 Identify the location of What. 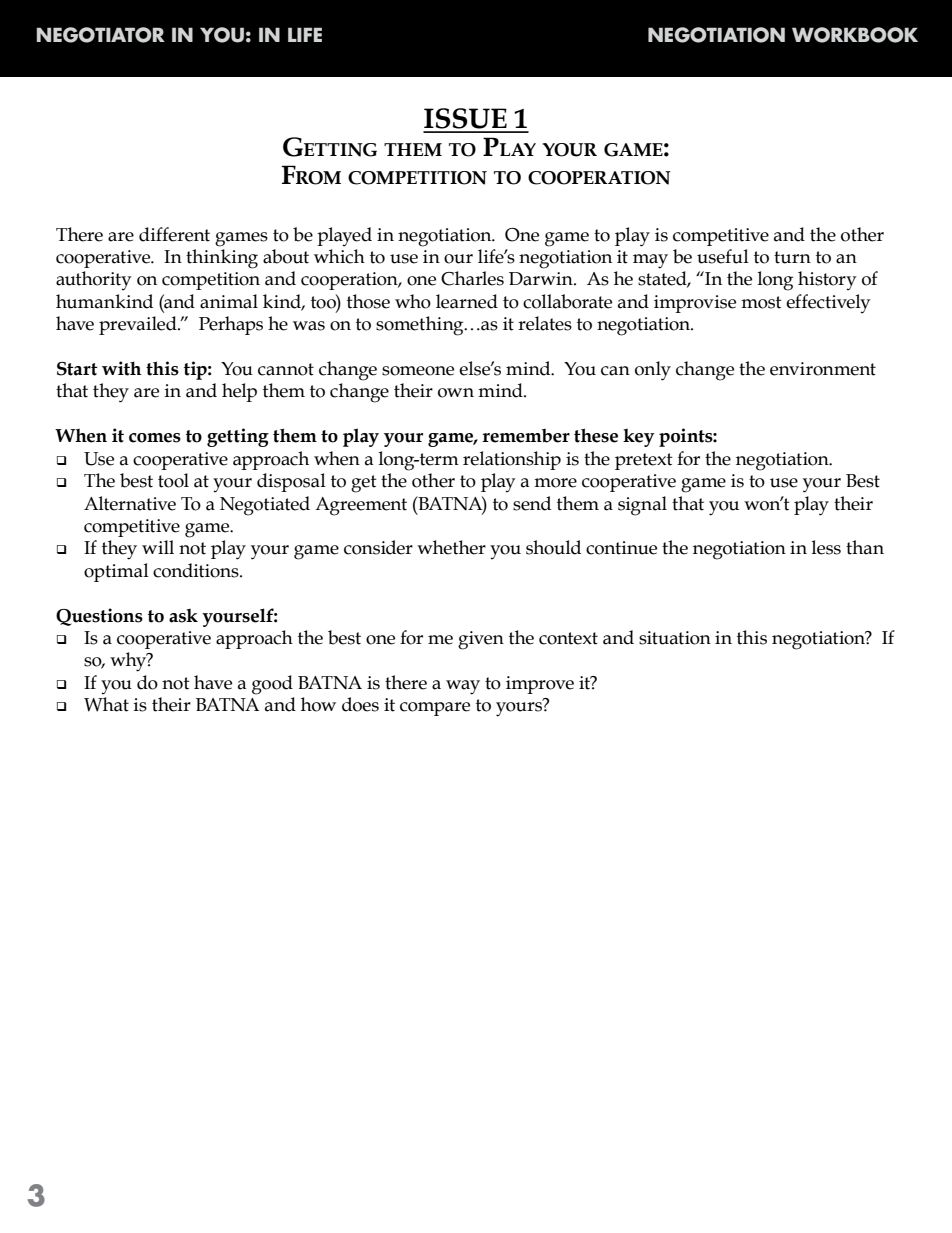
(106, 704).
